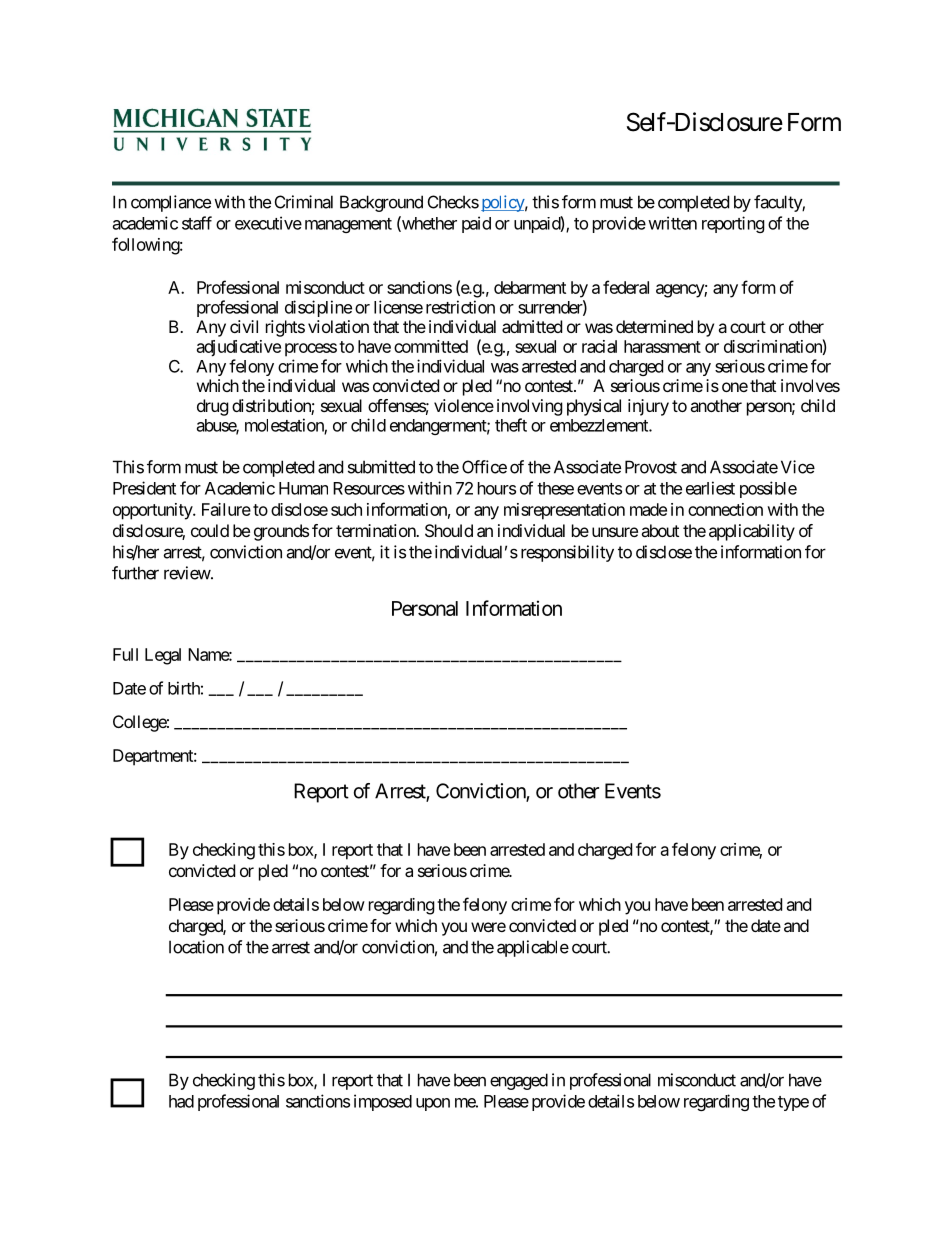  Describe the element at coordinates (181, 1101) in the screenshot. I see `had` at that location.
